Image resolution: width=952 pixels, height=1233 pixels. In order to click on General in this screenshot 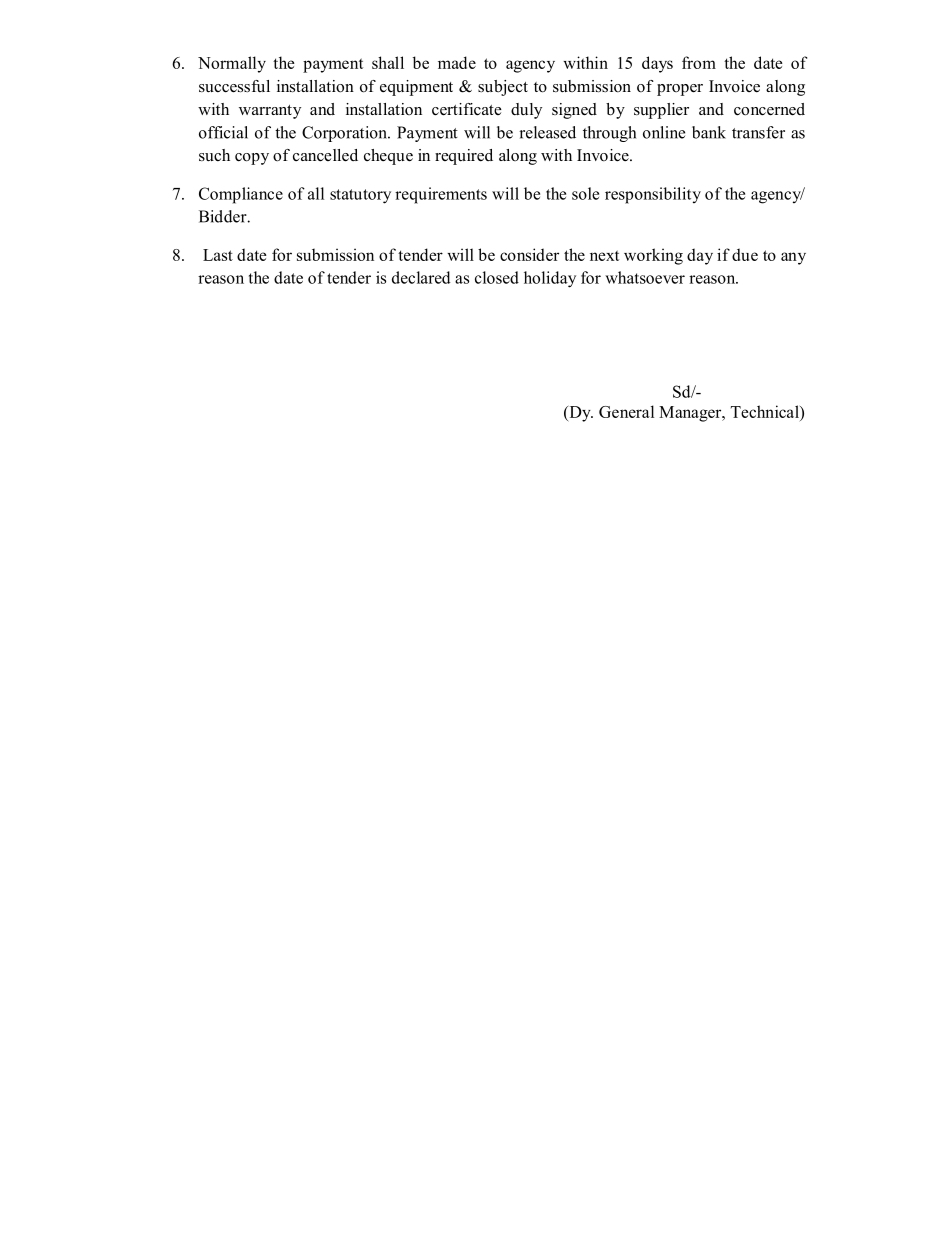, I will do `click(626, 411)`.
